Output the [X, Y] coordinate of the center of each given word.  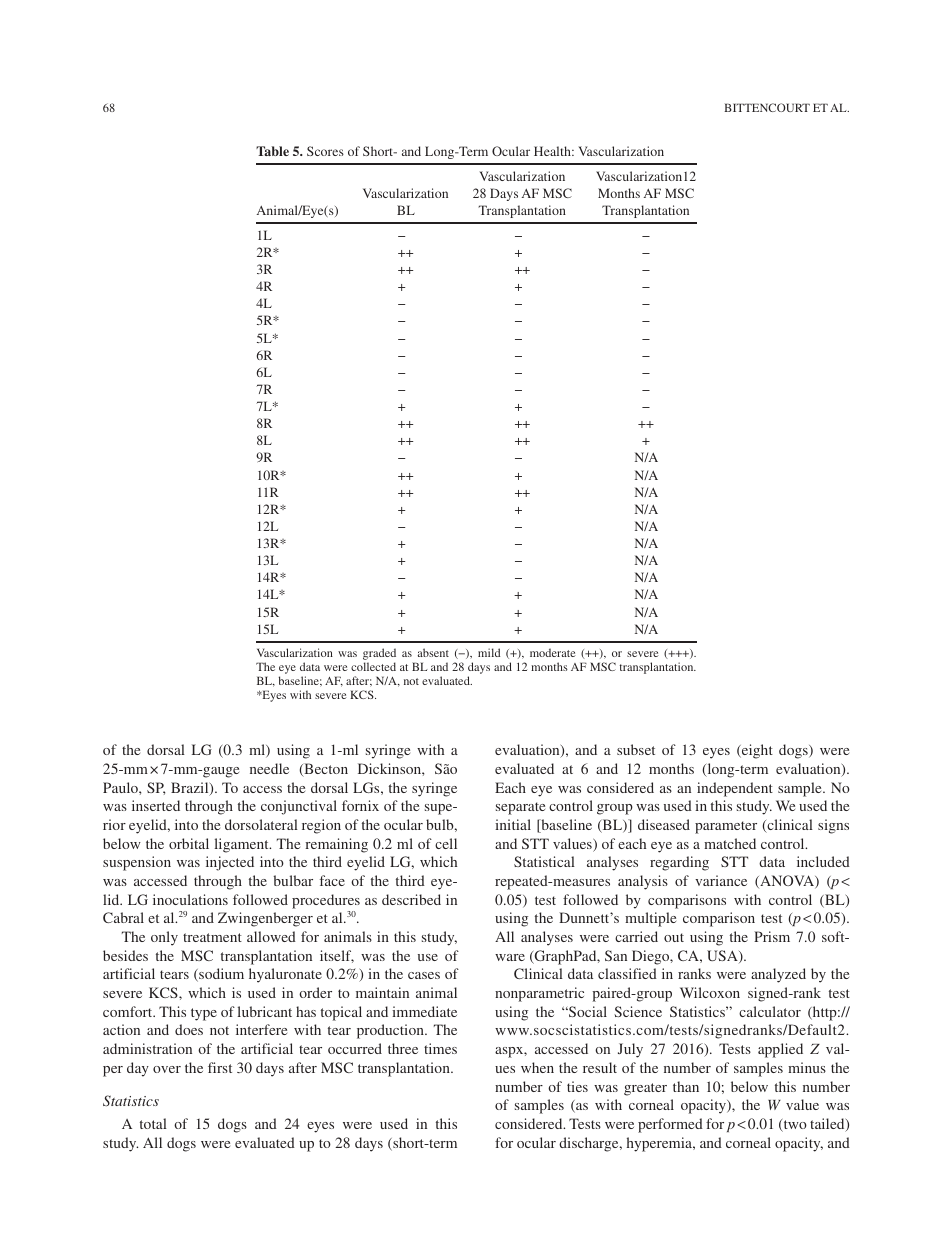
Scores [325, 151]
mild [489, 652]
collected [373, 666]
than [686, 1086]
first [220, 1067]
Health [553, 151]
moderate [553, 652]
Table [272, 151]
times [440, 1048]
